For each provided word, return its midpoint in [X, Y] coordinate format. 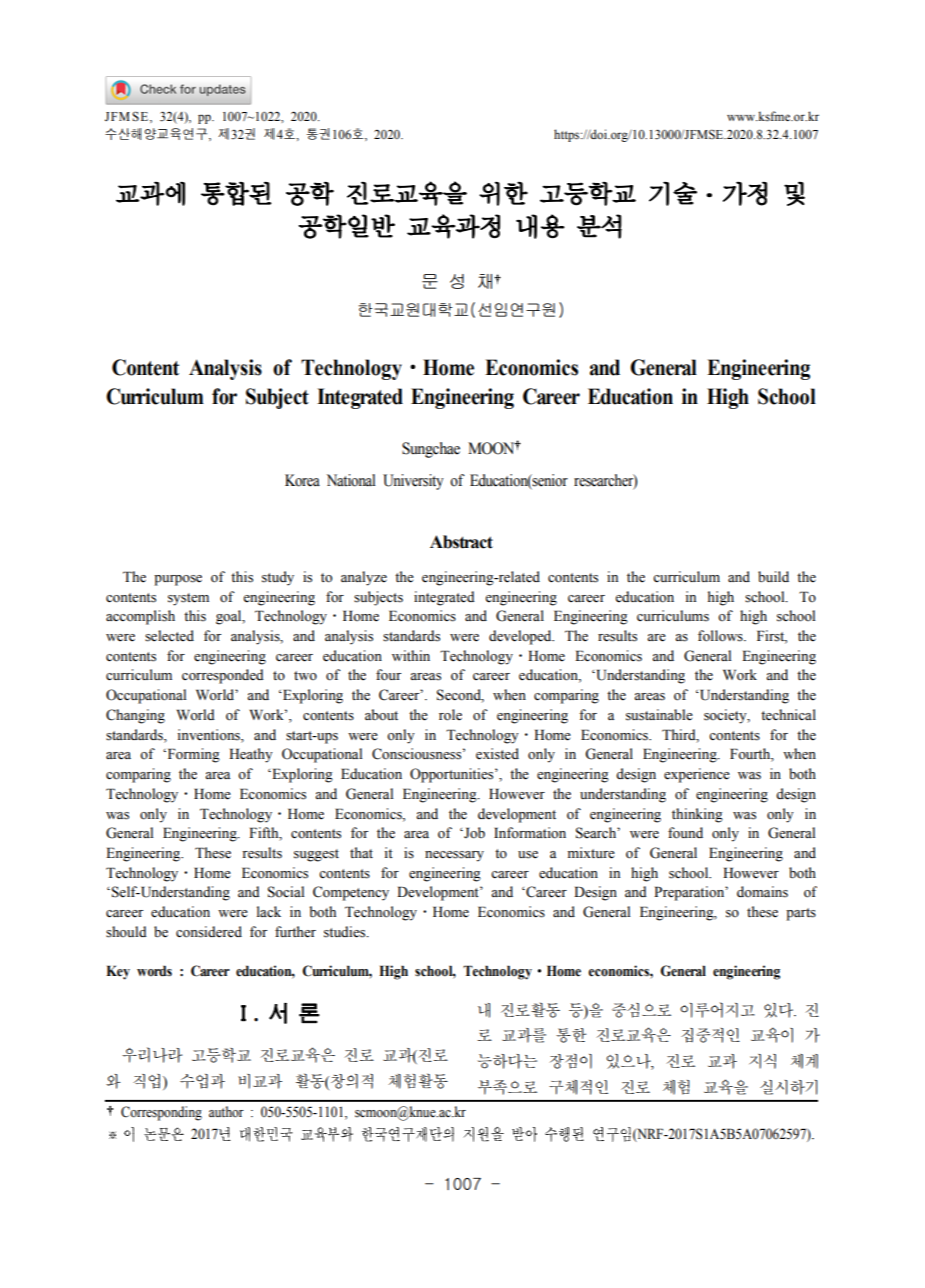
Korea [302, 480]
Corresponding [161, 1113]
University [413, 482]
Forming [192, 755]
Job [473, 833]
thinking [697, 815]
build [773, 577]
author [226, 1112]
